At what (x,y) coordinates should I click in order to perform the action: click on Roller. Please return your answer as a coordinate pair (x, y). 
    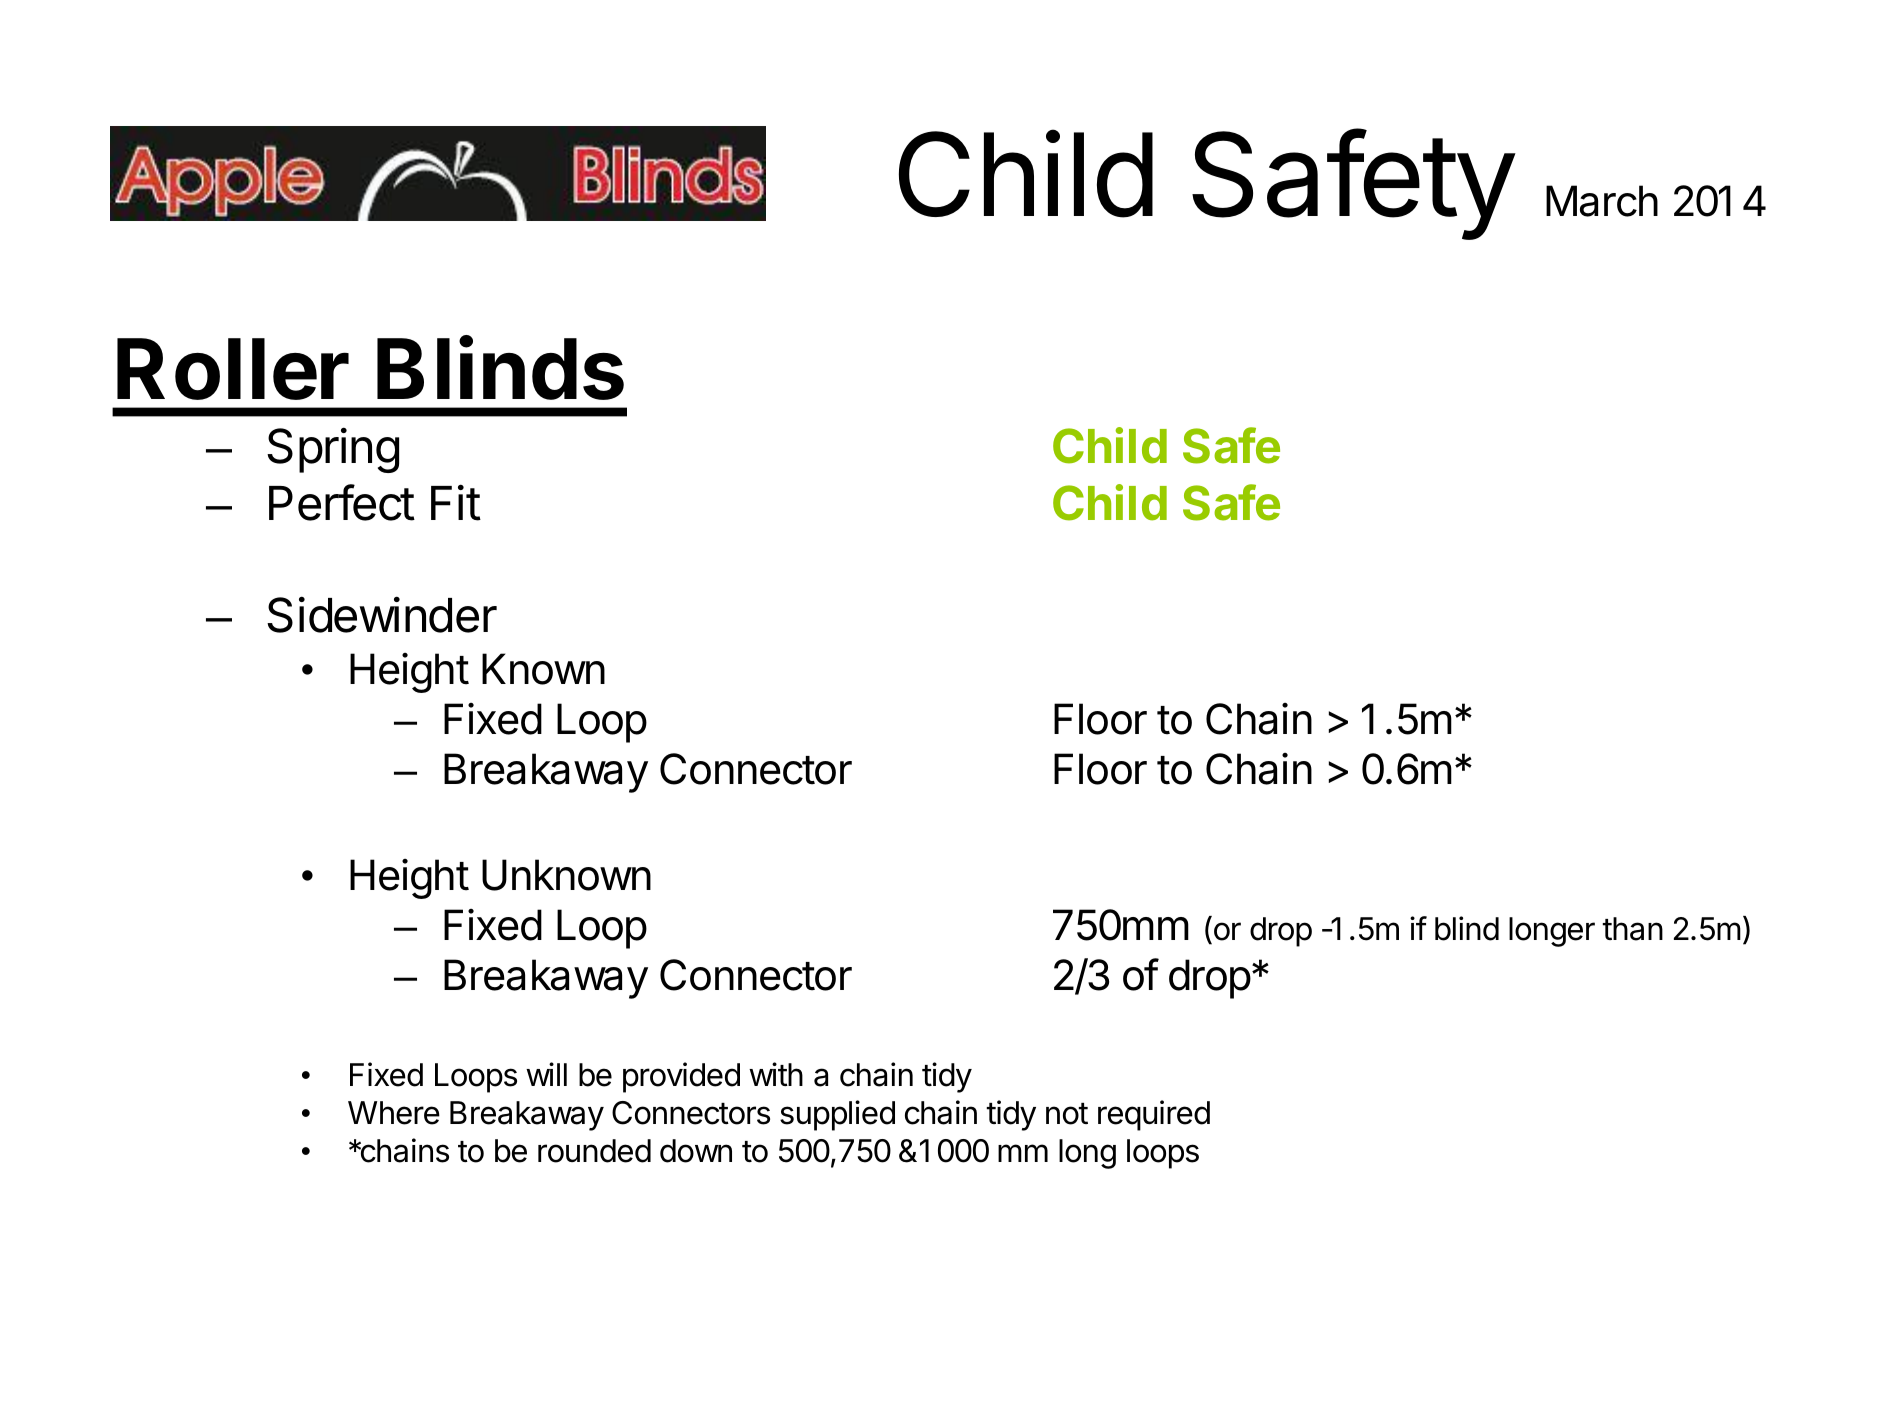
    Looking at the image, I should click on (233, 369).
